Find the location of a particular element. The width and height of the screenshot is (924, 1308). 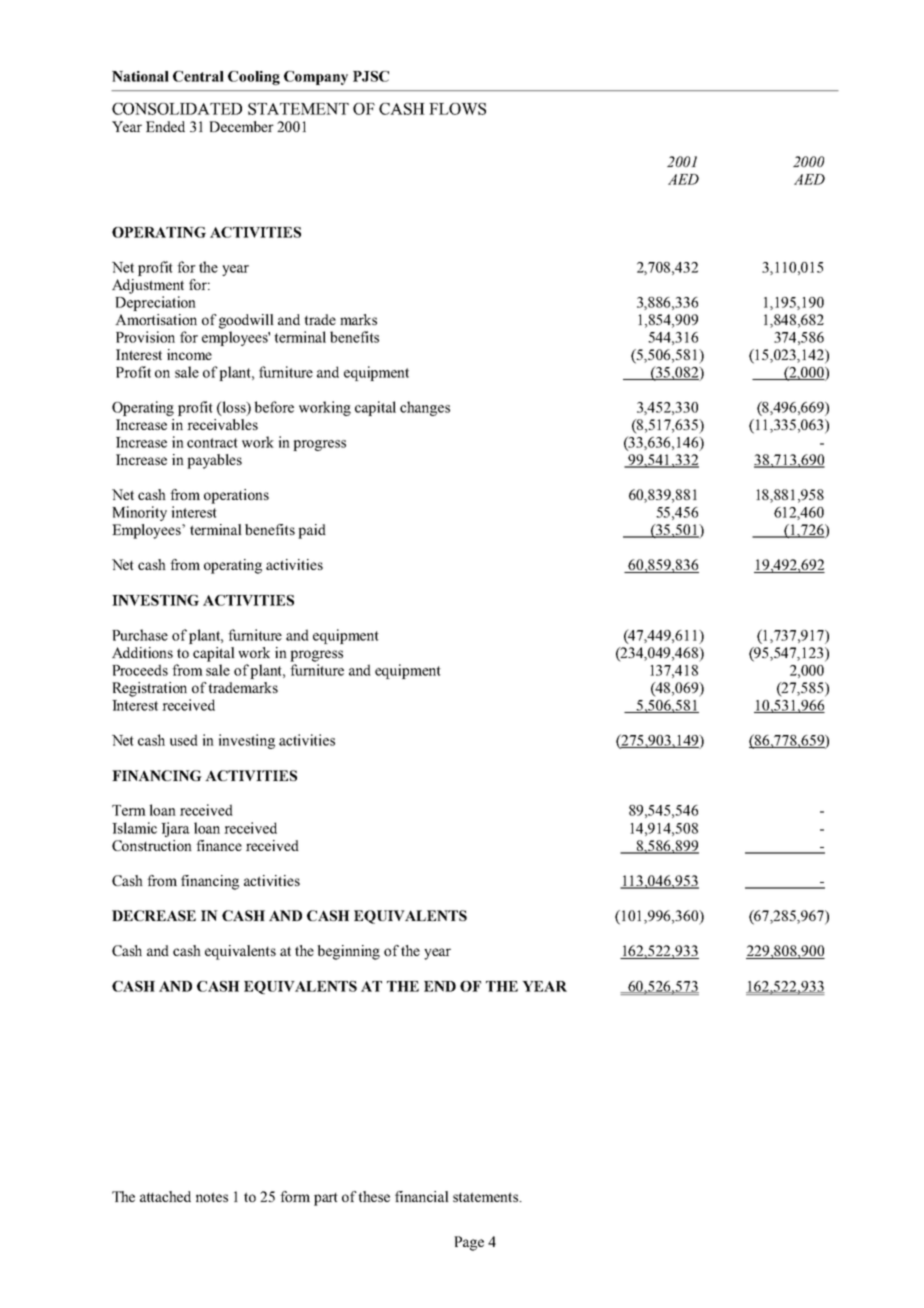

changes is located at coordinates (425, 408).
